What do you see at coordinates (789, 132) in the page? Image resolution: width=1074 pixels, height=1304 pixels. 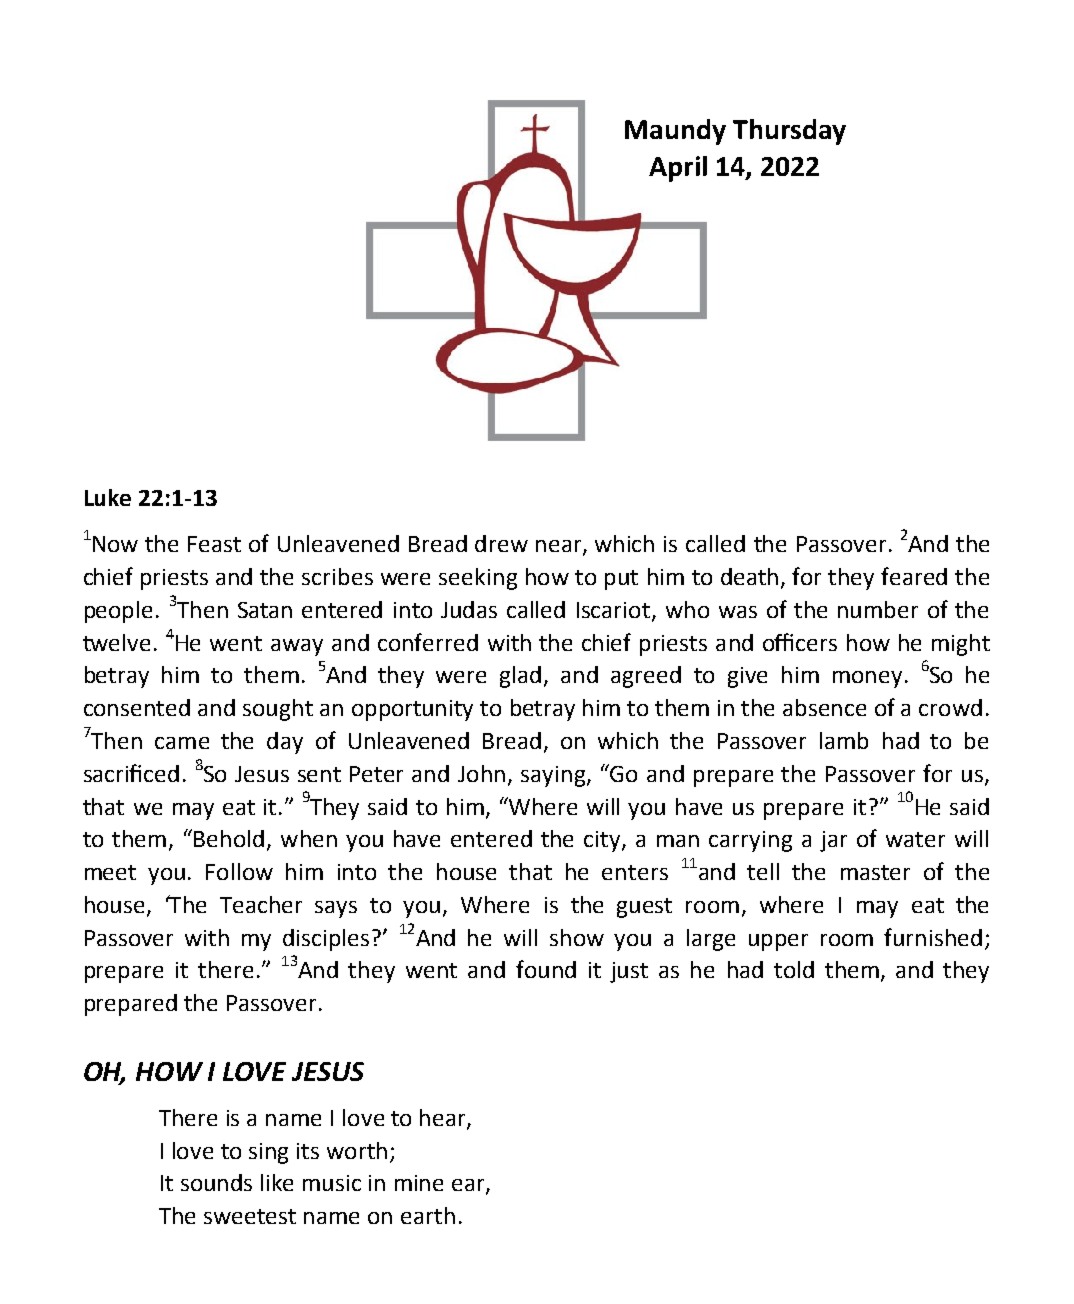 I see `Thursday` at bounding box center [789, 132].
